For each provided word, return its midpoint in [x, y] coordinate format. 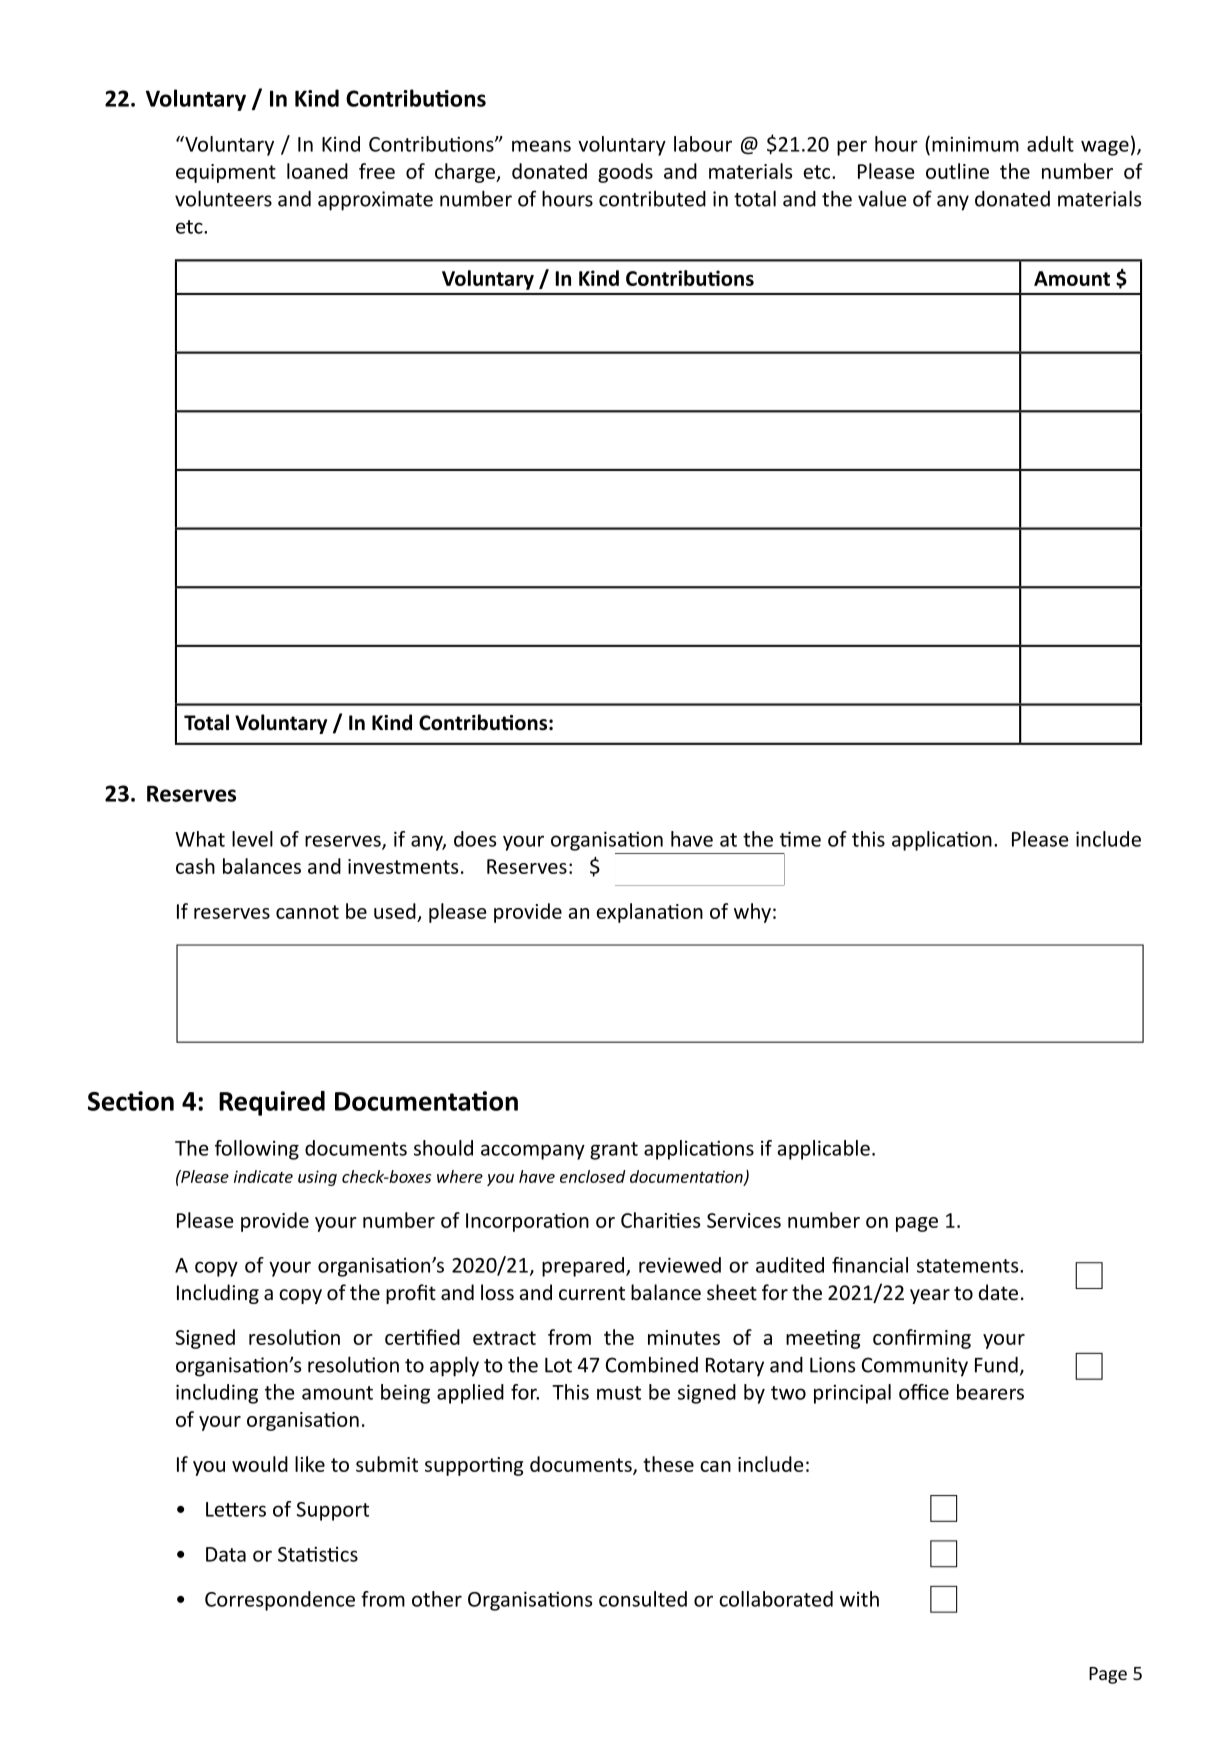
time [800, 839]
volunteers [223, 198]
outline [957, 171]
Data [226, 1554]
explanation [649, 913]
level [252, 839]
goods [625, 173]
